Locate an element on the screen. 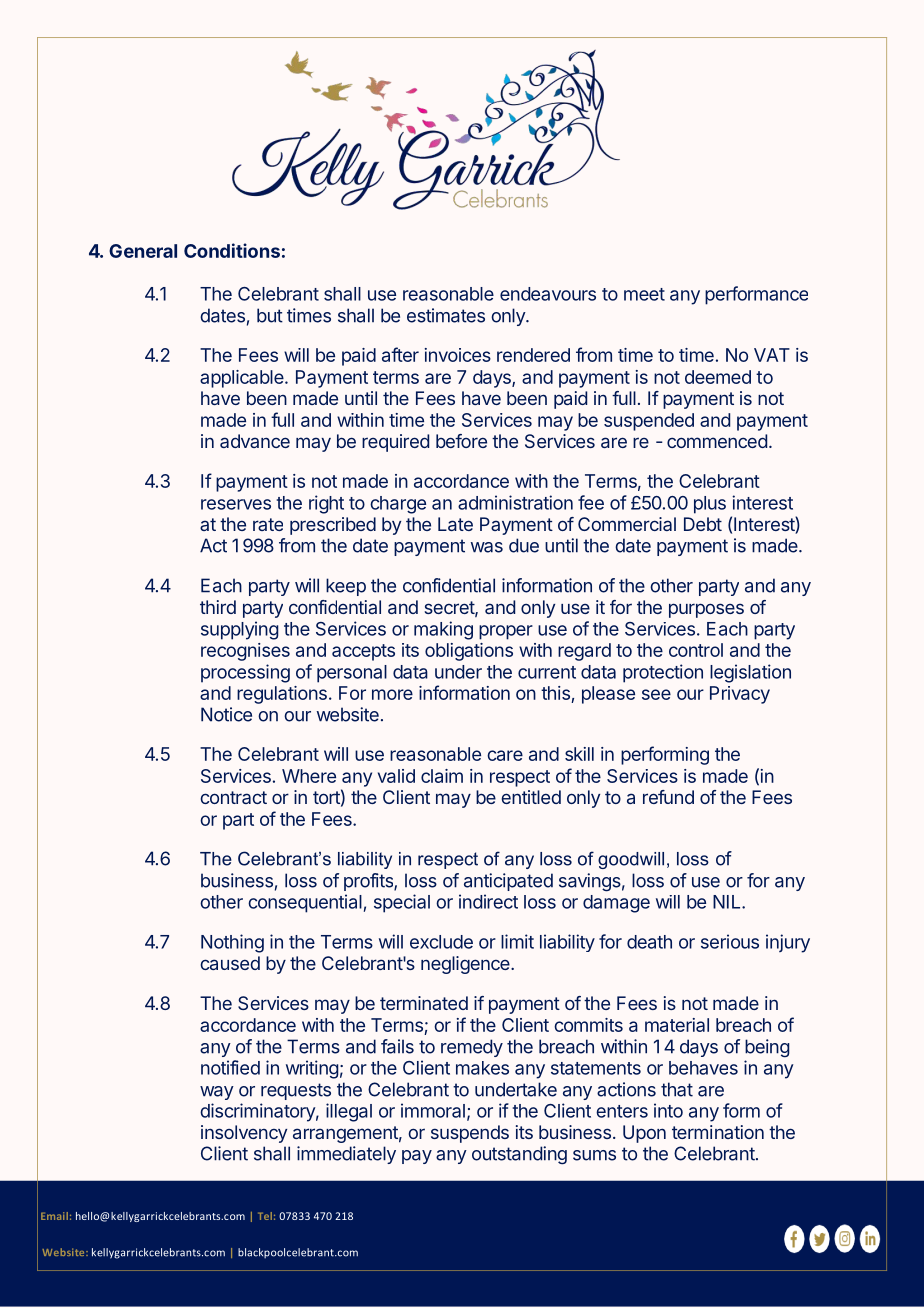 The width and height of the screenshot is (924, 1308). termination is located at coordinates (718, 1132).
